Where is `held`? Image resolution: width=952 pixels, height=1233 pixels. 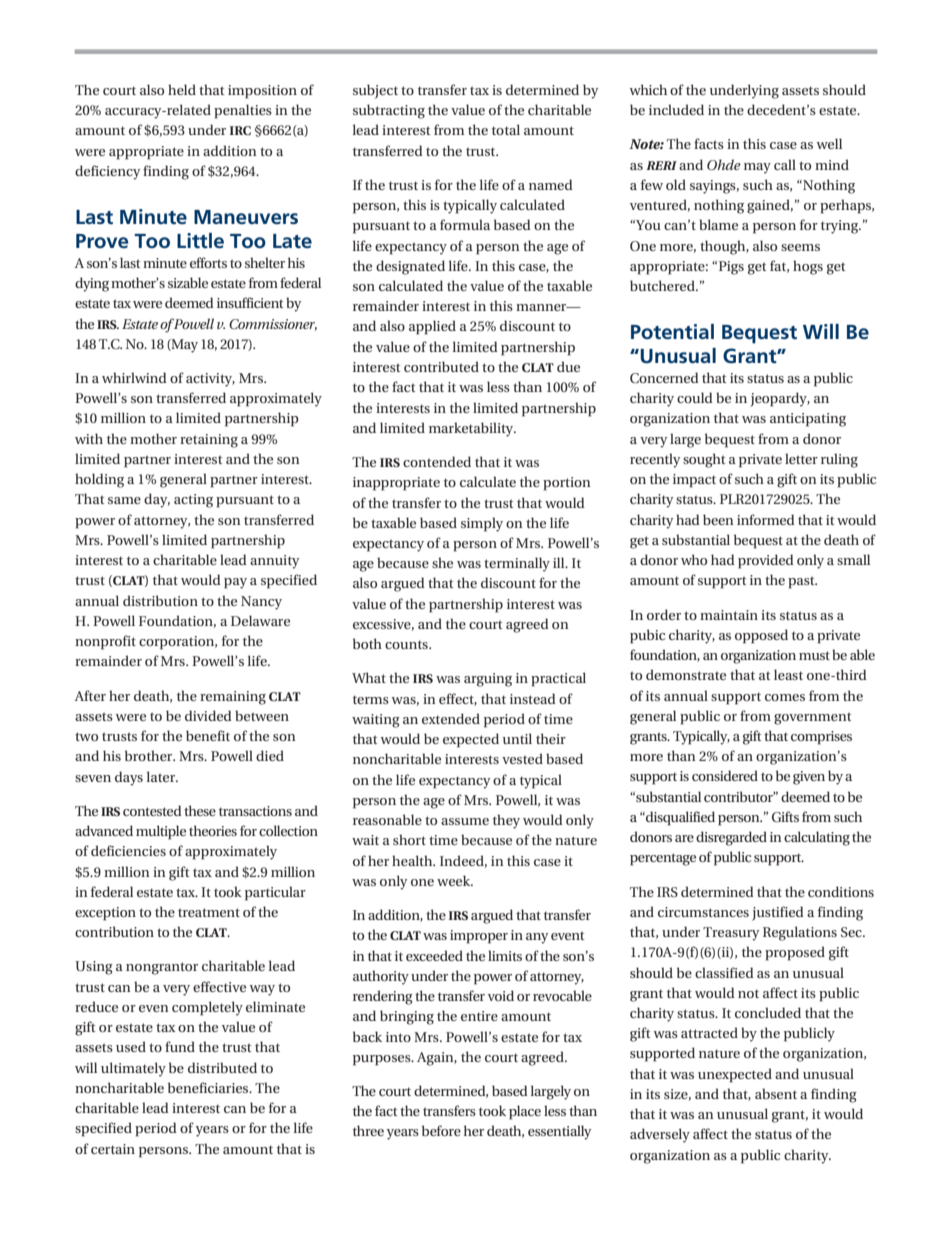 held is located at coordinates (182, 89).
